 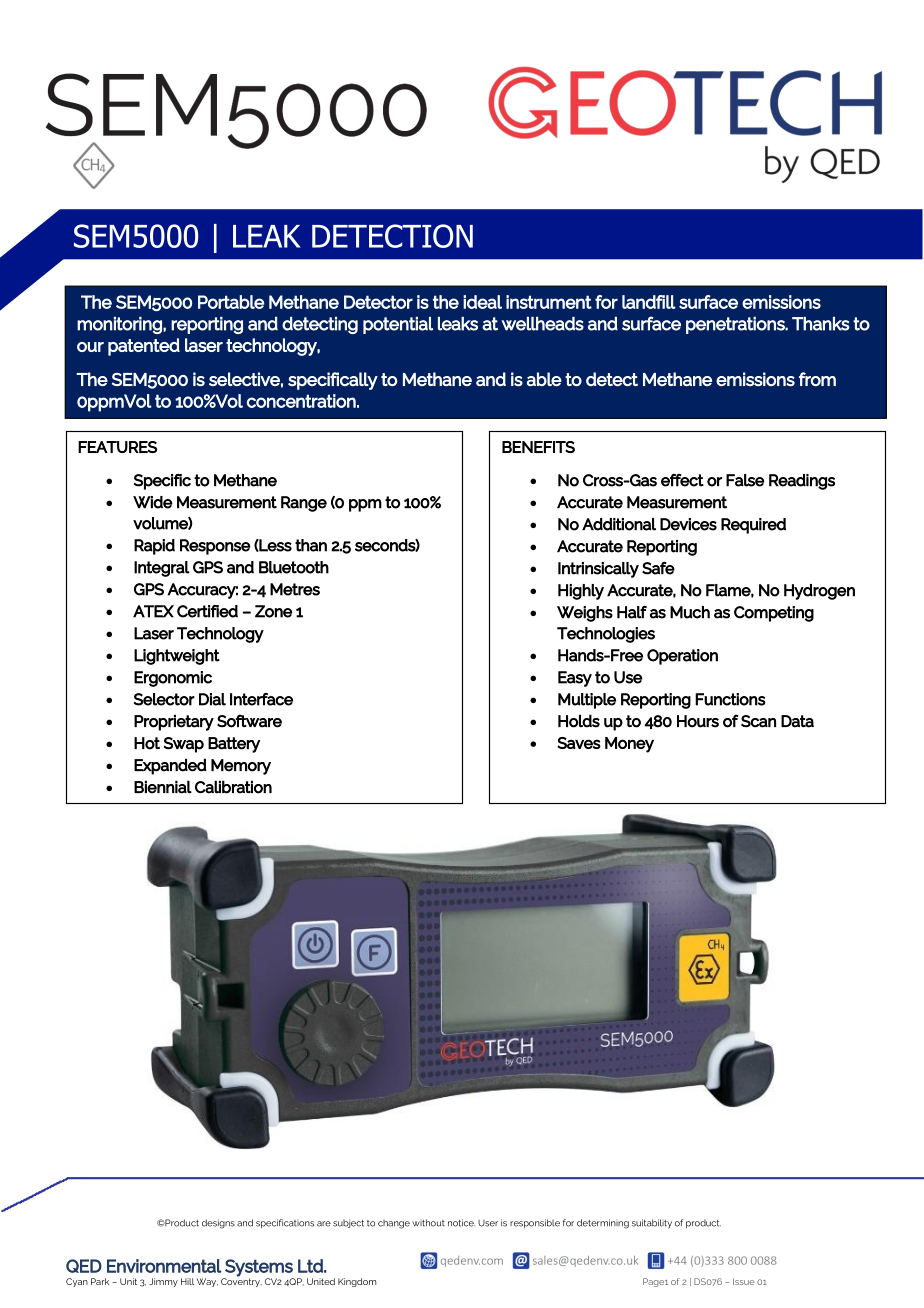 I want to click on Issue, so click(x=744, y=1281).
